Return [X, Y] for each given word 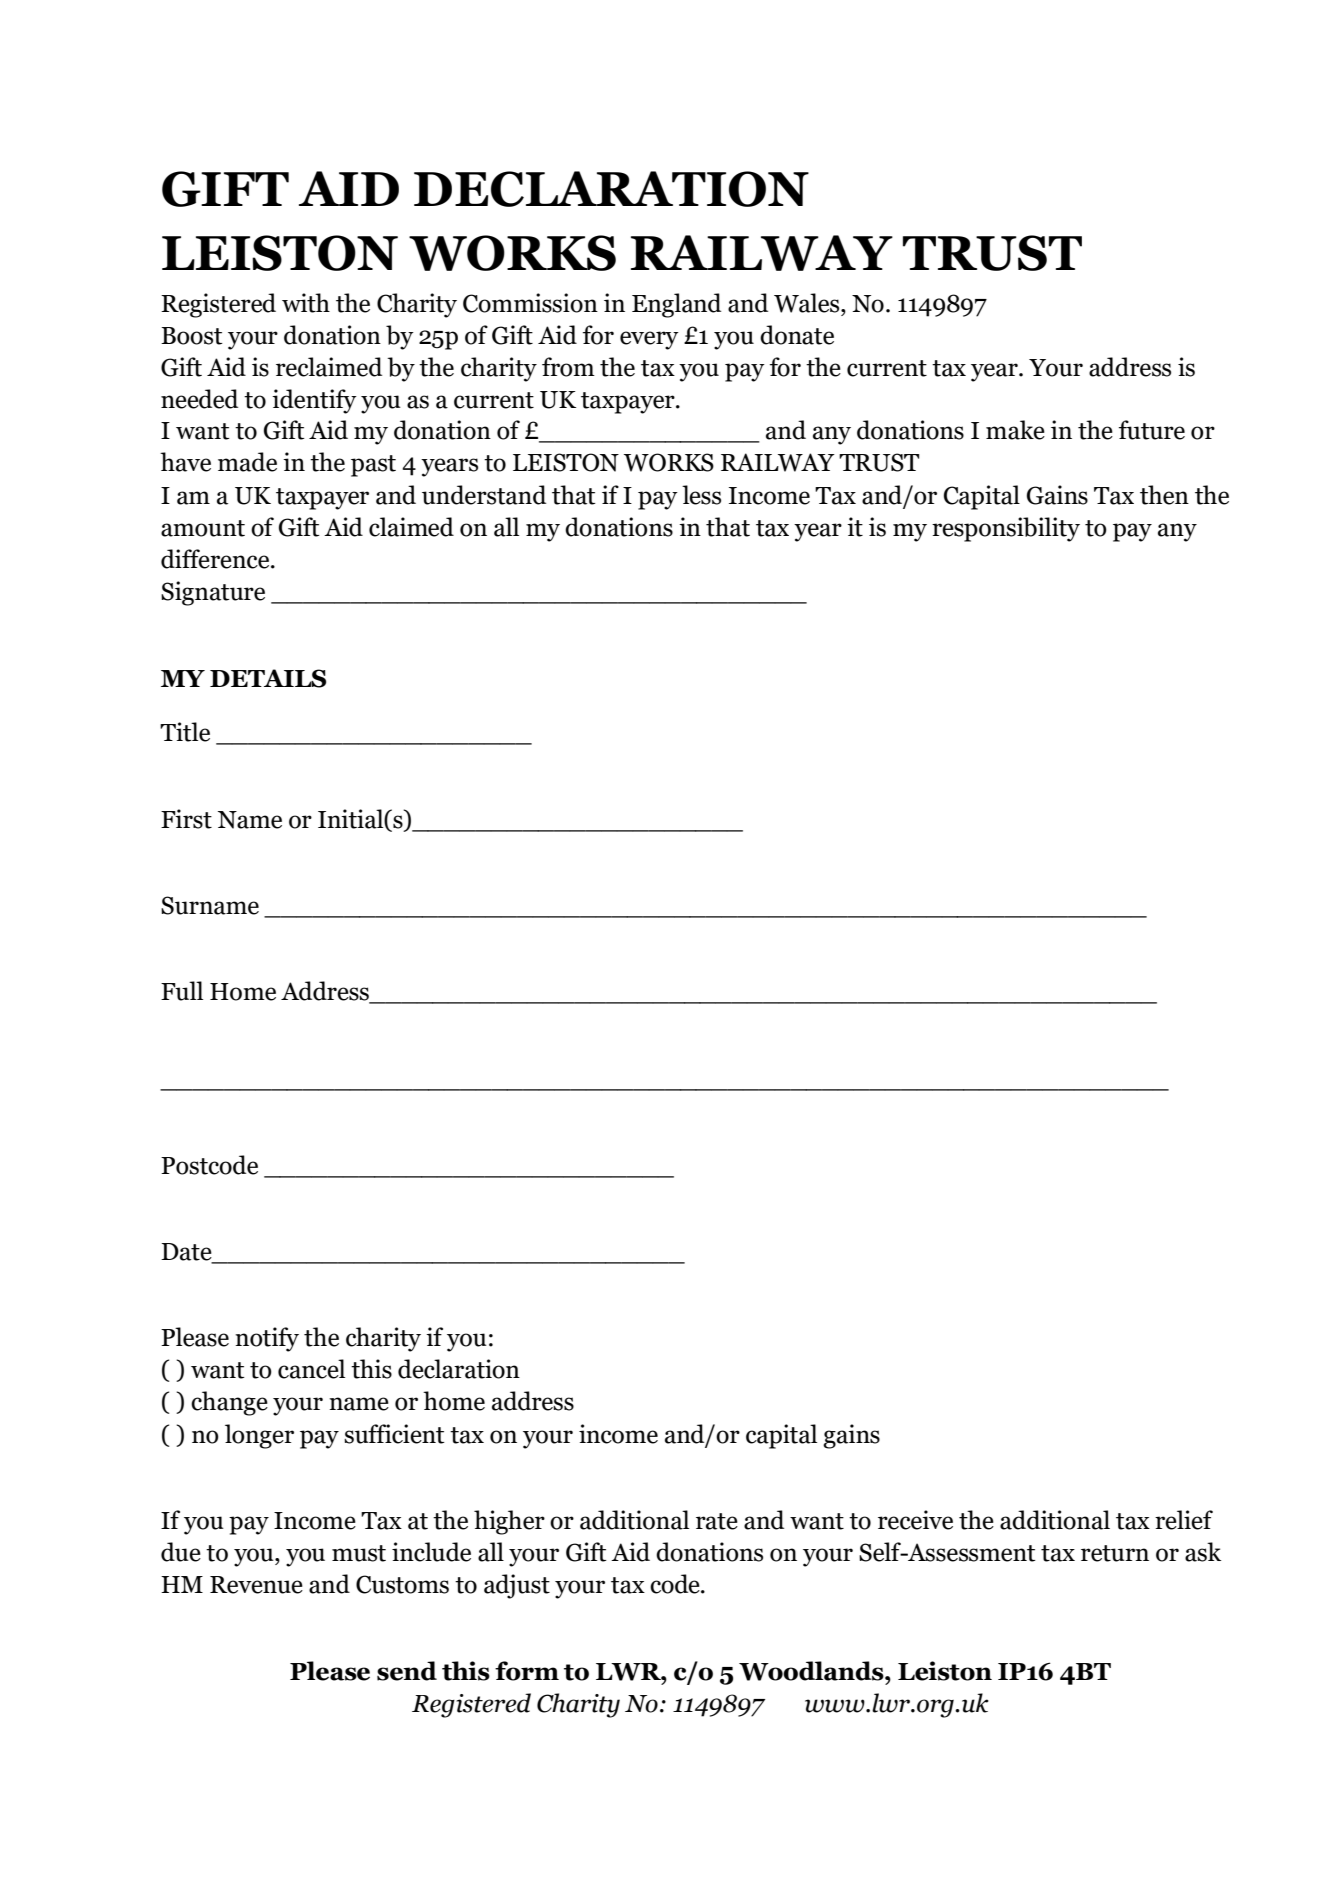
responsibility [1006, 529]
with [306, 303]
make [1015, 430]
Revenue [256, 1585]
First [186, 819]
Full [182, 991]
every [649, 340]
